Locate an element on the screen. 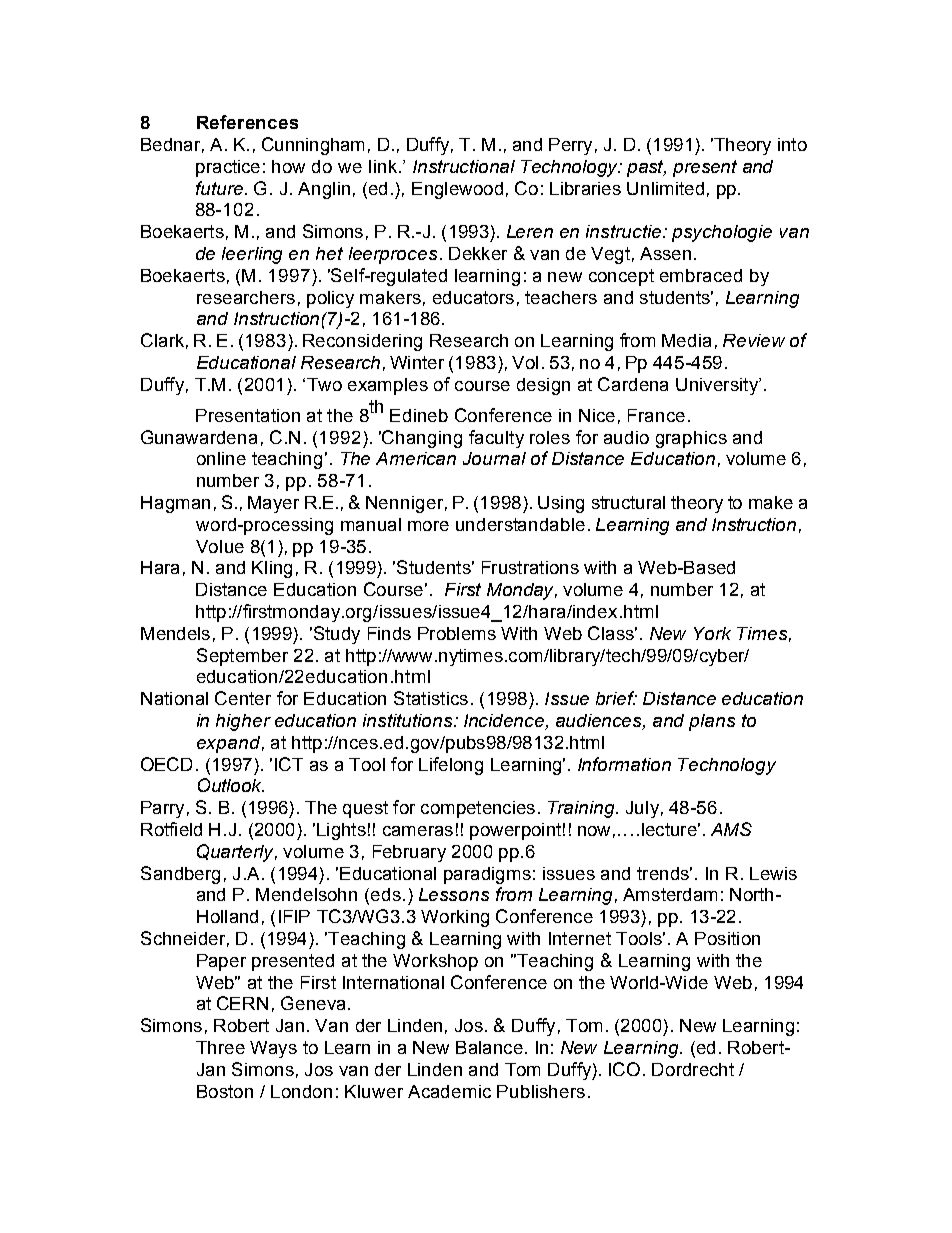 The height and width of the screenshot is (1233, 952). competencies is located at coordinates (478, 809).
